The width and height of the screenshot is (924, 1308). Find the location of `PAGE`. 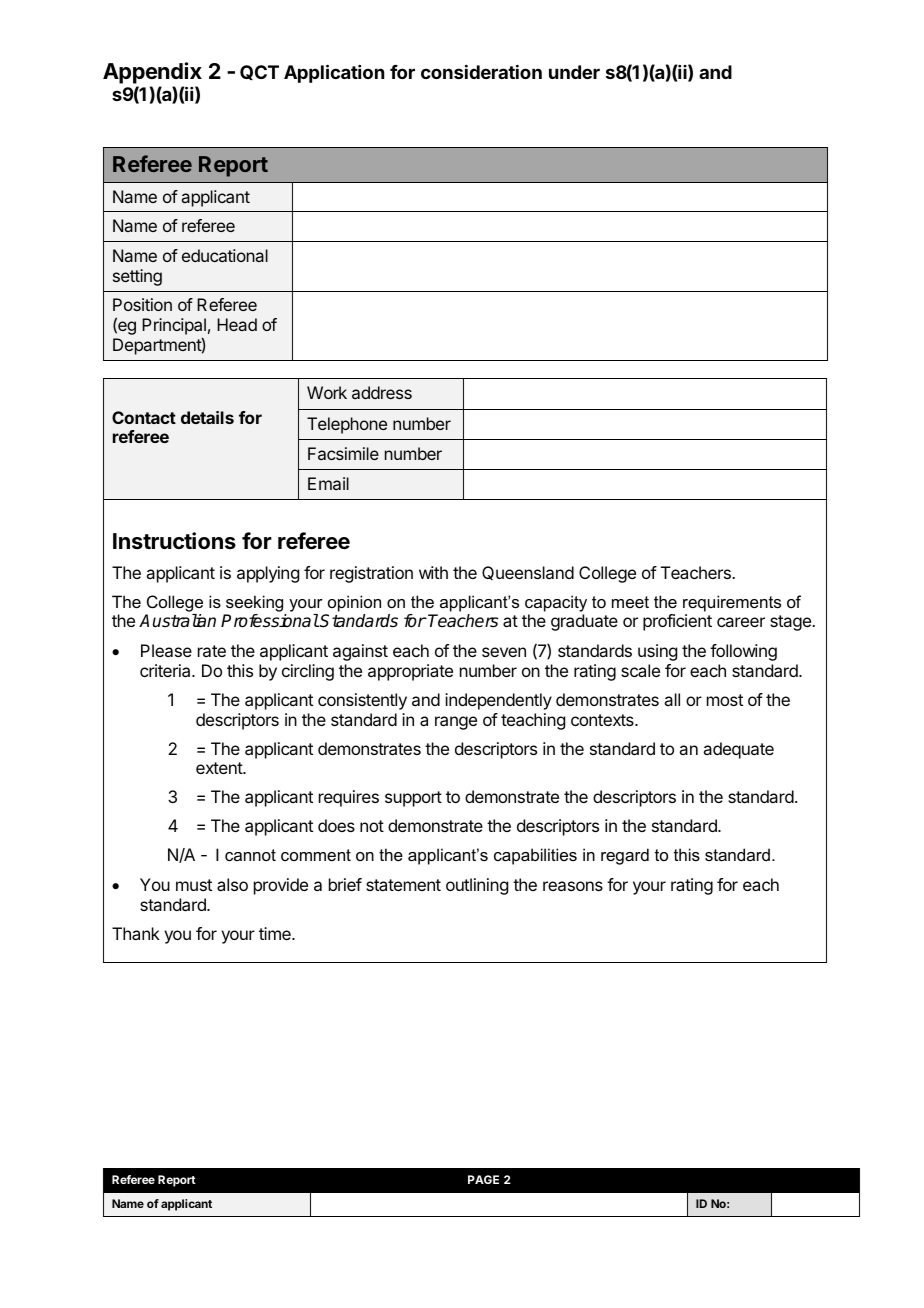

PAGE is located at coordinates (483, 1179).
